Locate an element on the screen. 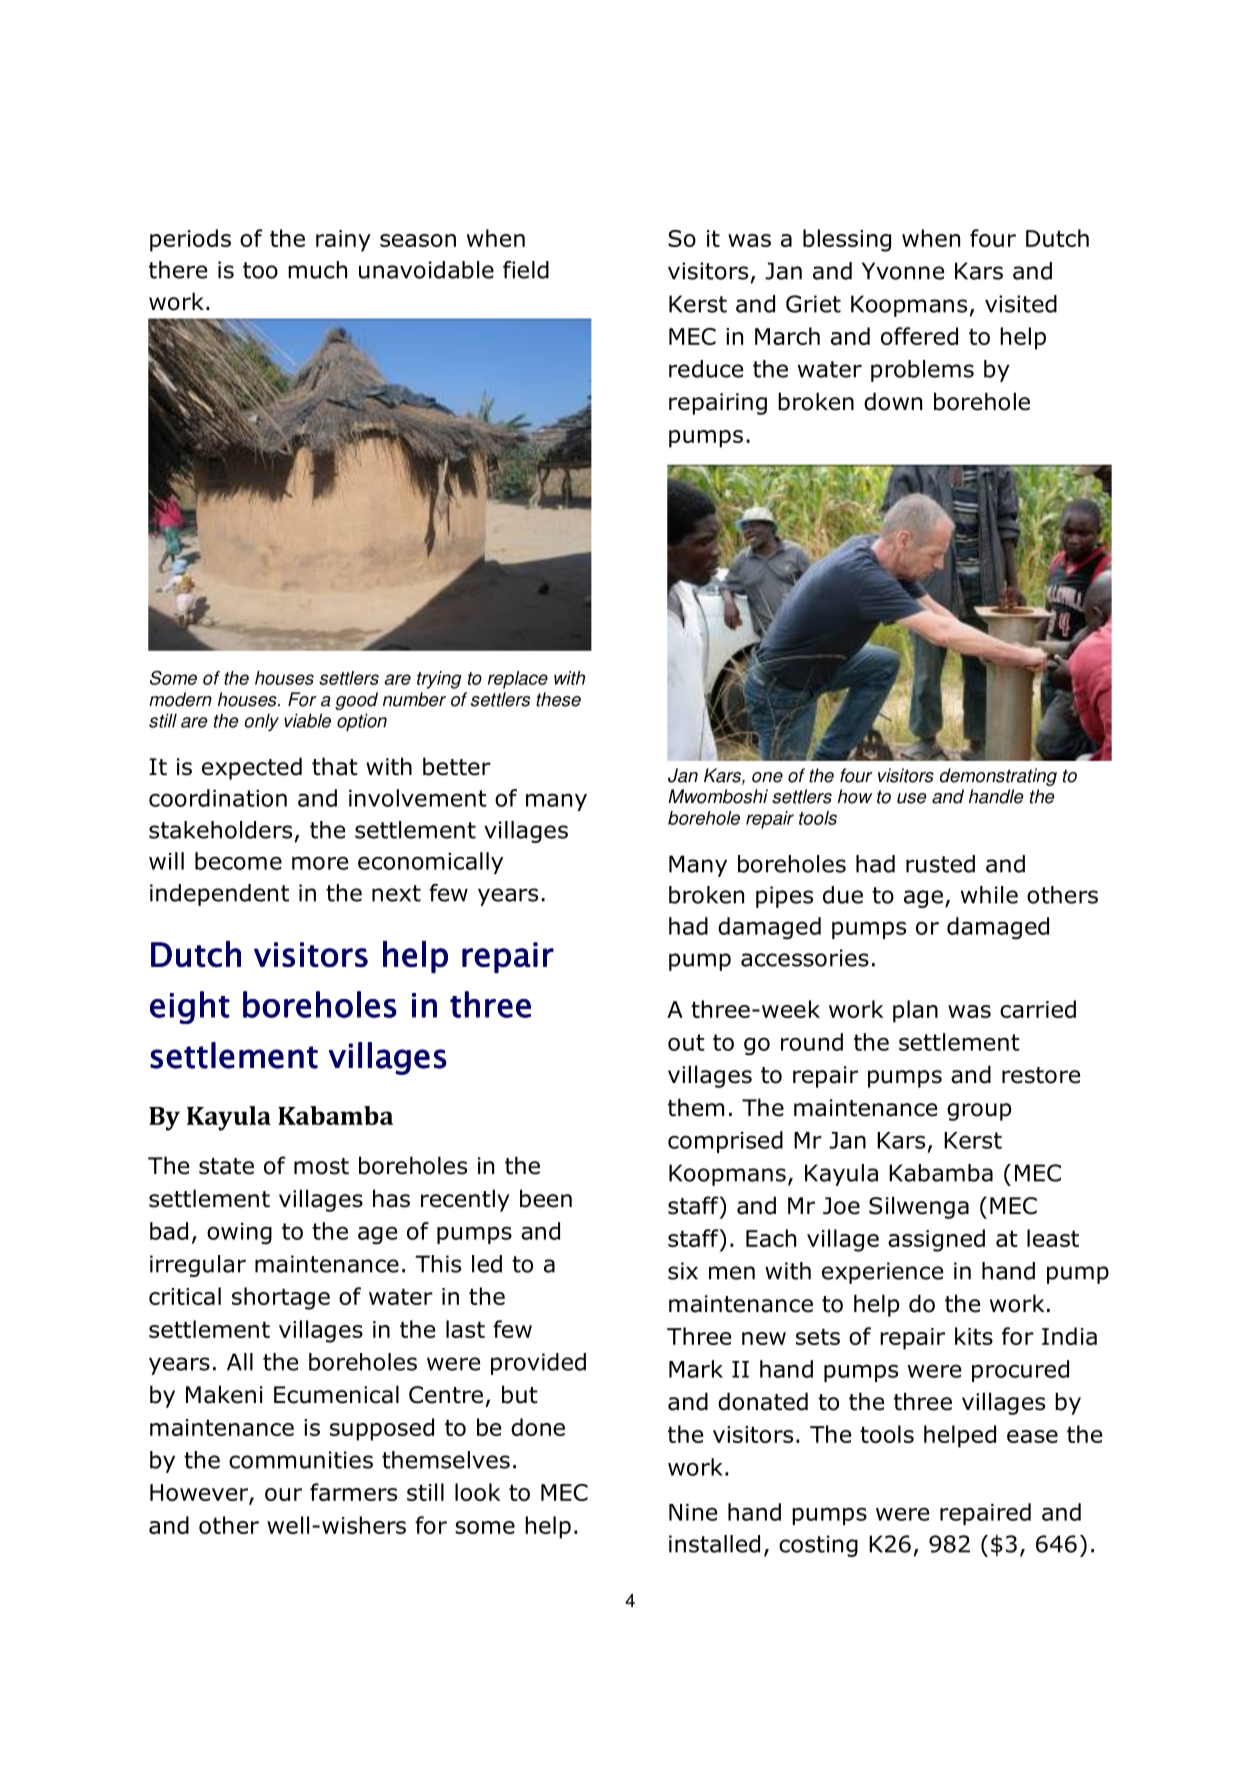 This screenshot has height=1781, width=1259. pipes is located at coordinates (784, 897).
